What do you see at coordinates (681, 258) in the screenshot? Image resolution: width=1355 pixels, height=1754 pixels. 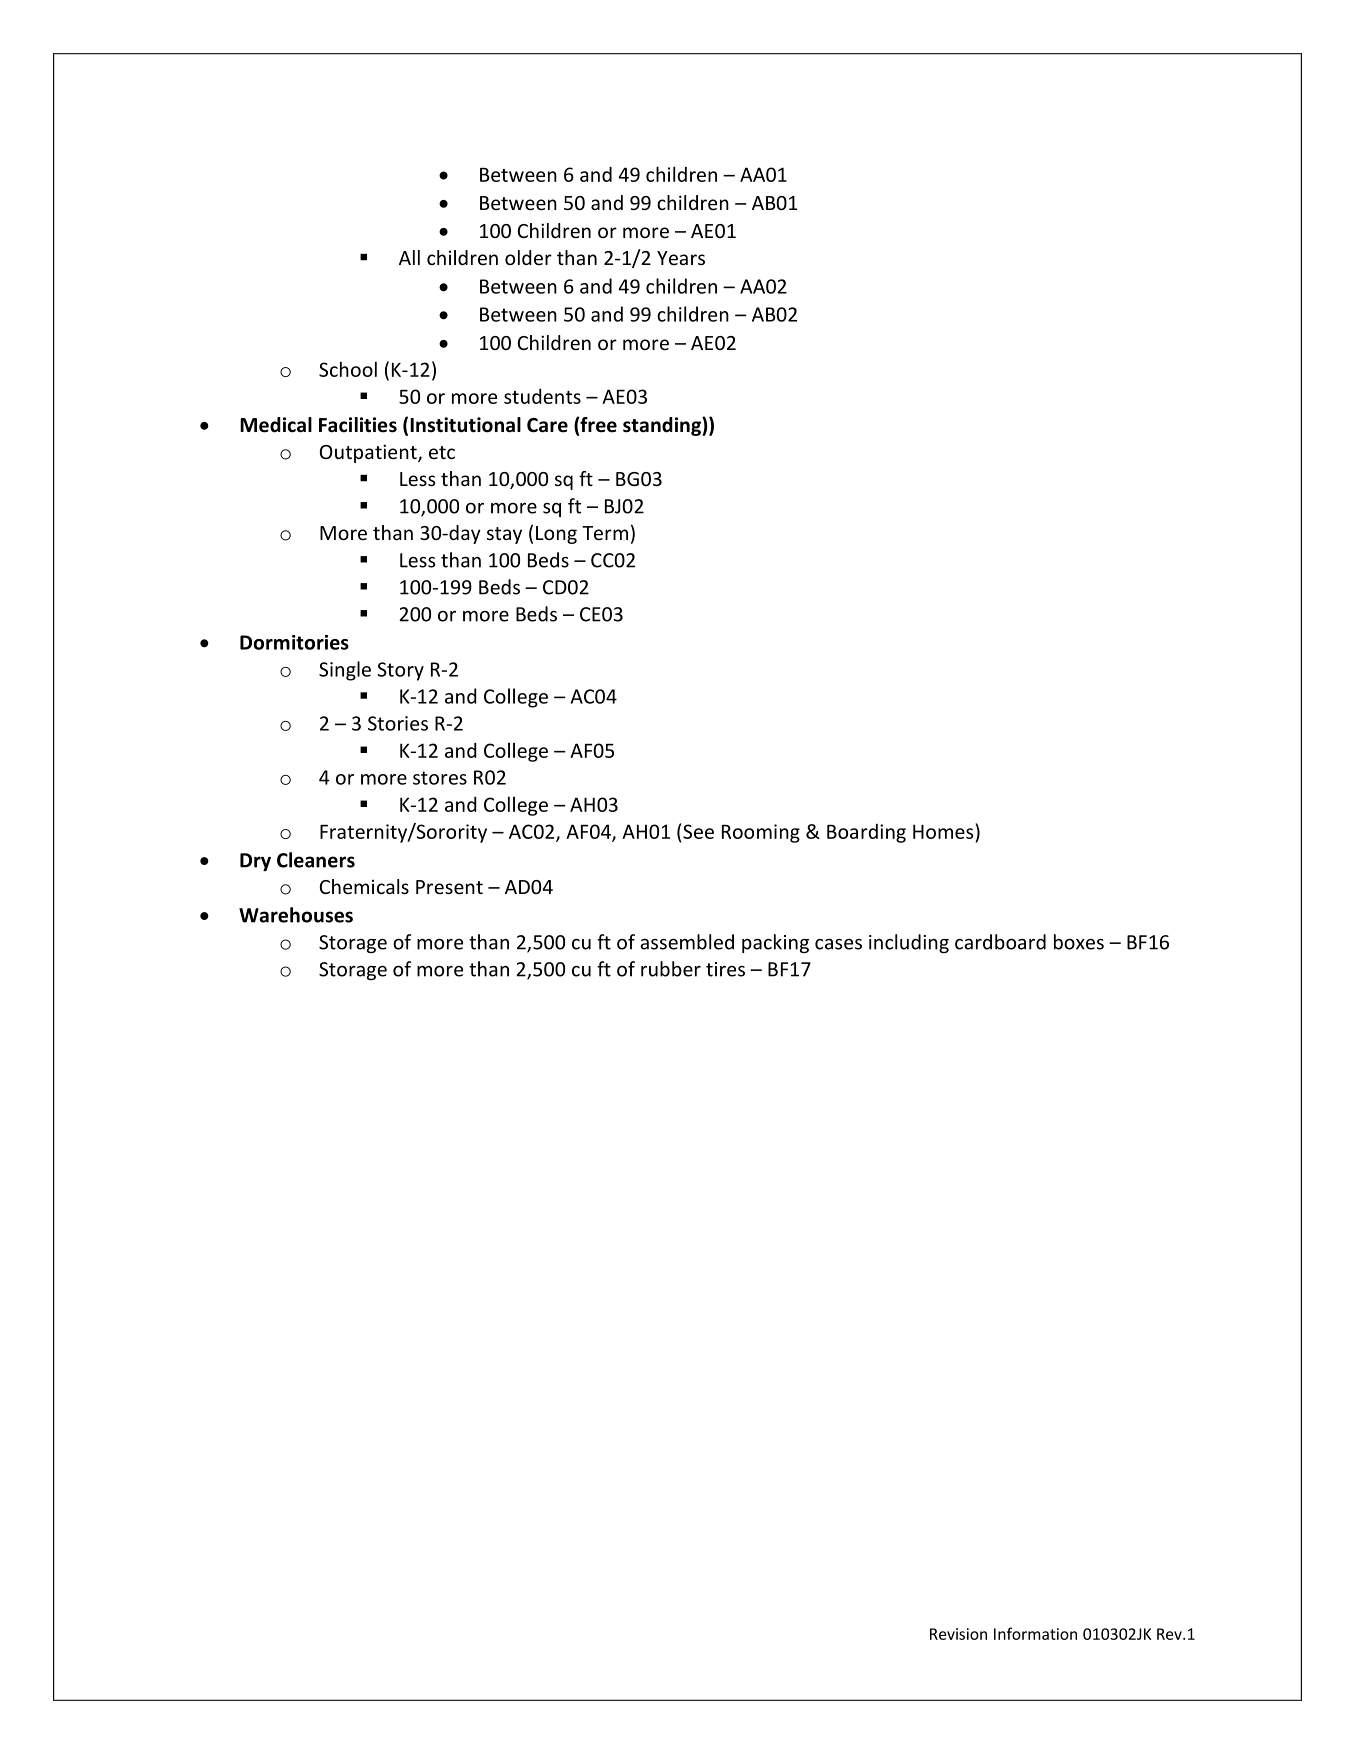 I see `Years` at bounding box center [681, 258].
